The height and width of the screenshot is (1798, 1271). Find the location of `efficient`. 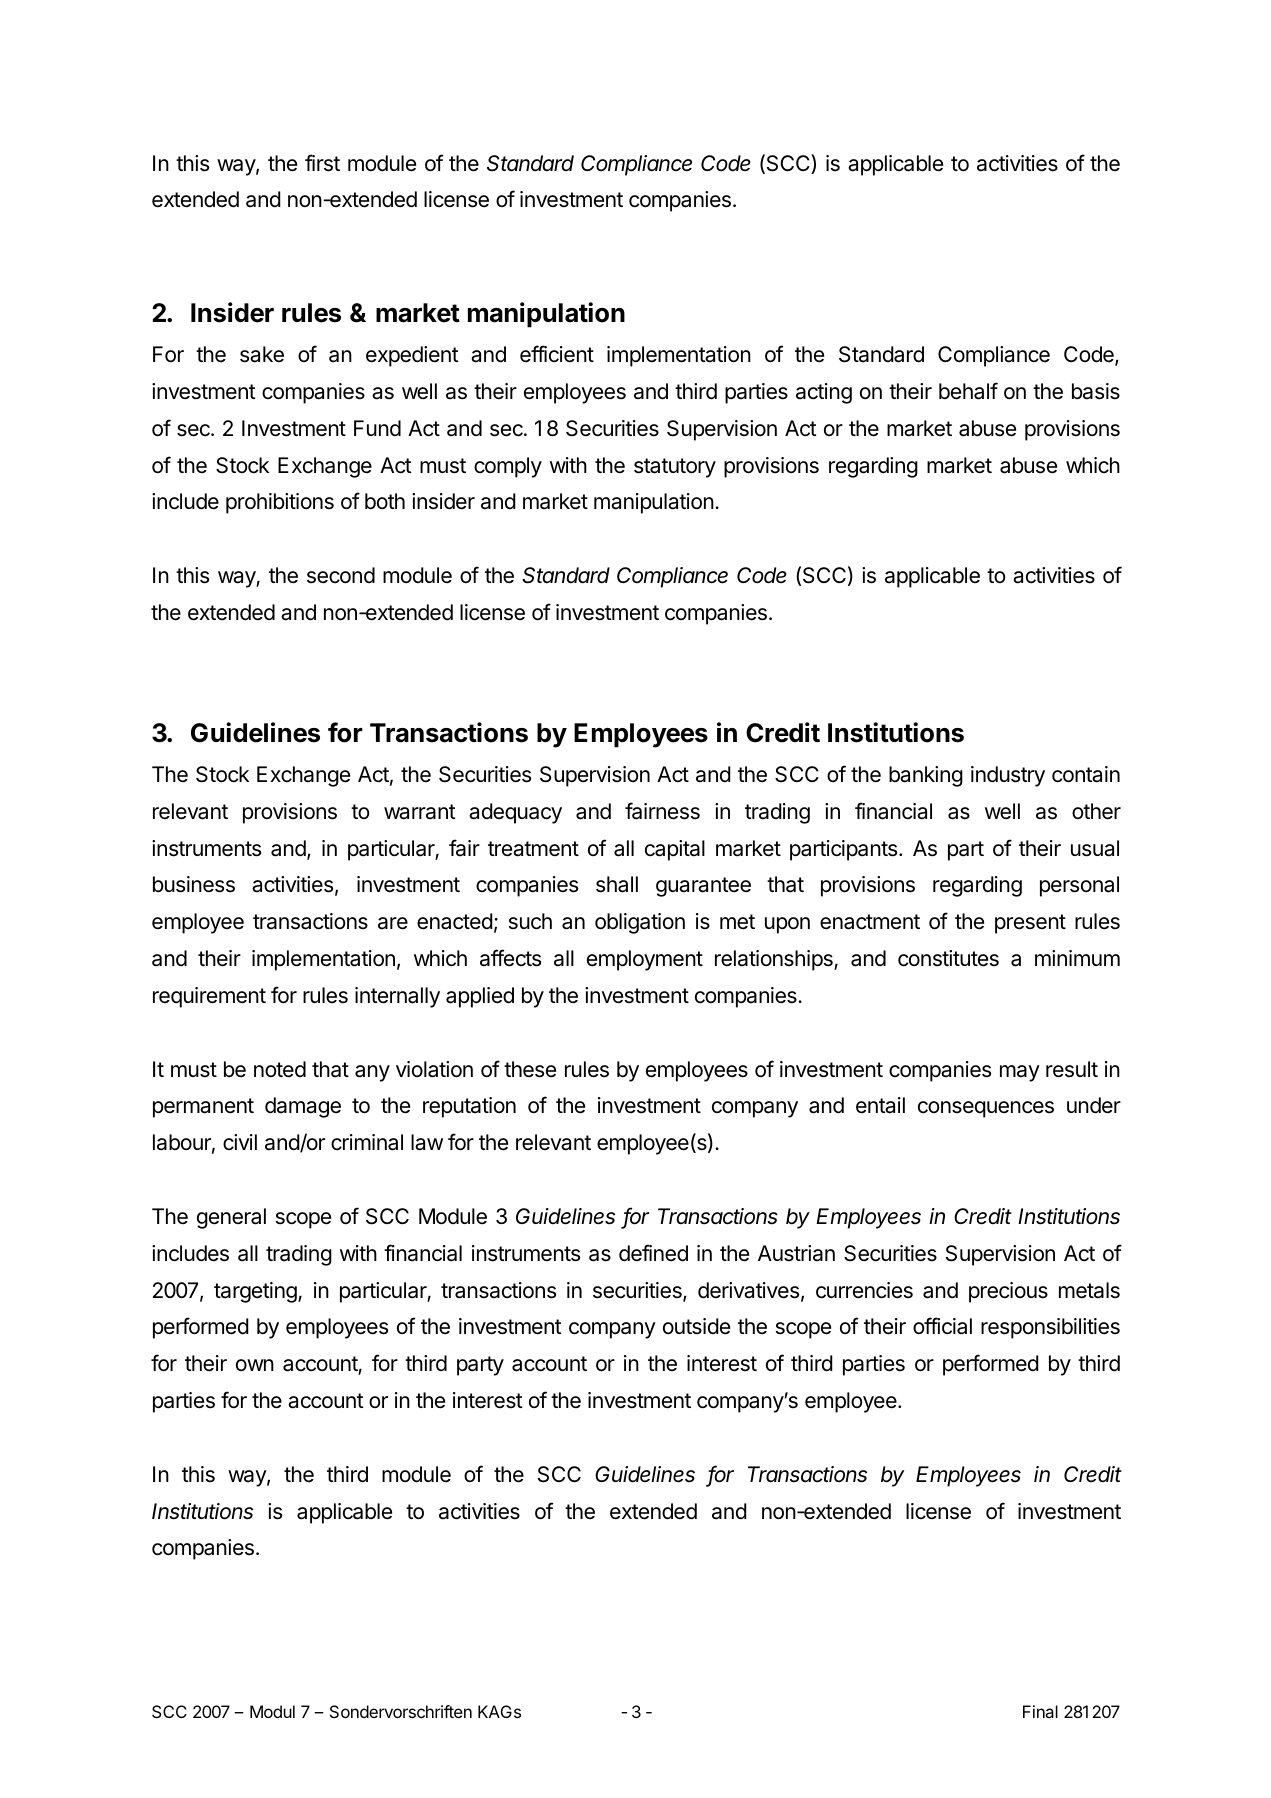

efficient is located at coordinates (557, 354).
